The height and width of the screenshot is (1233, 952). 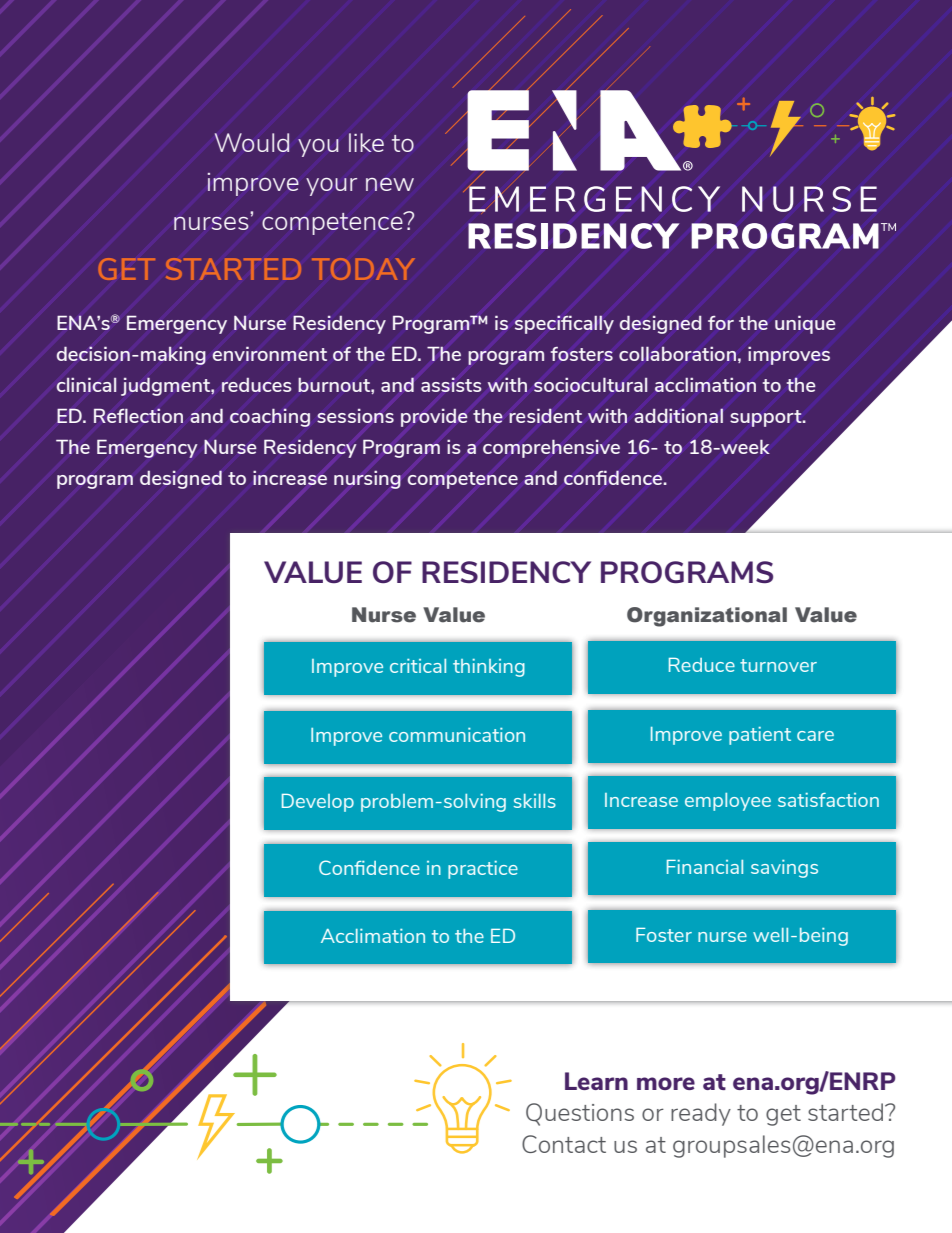 I want to click on thinking, so click(x=489, y=668).
